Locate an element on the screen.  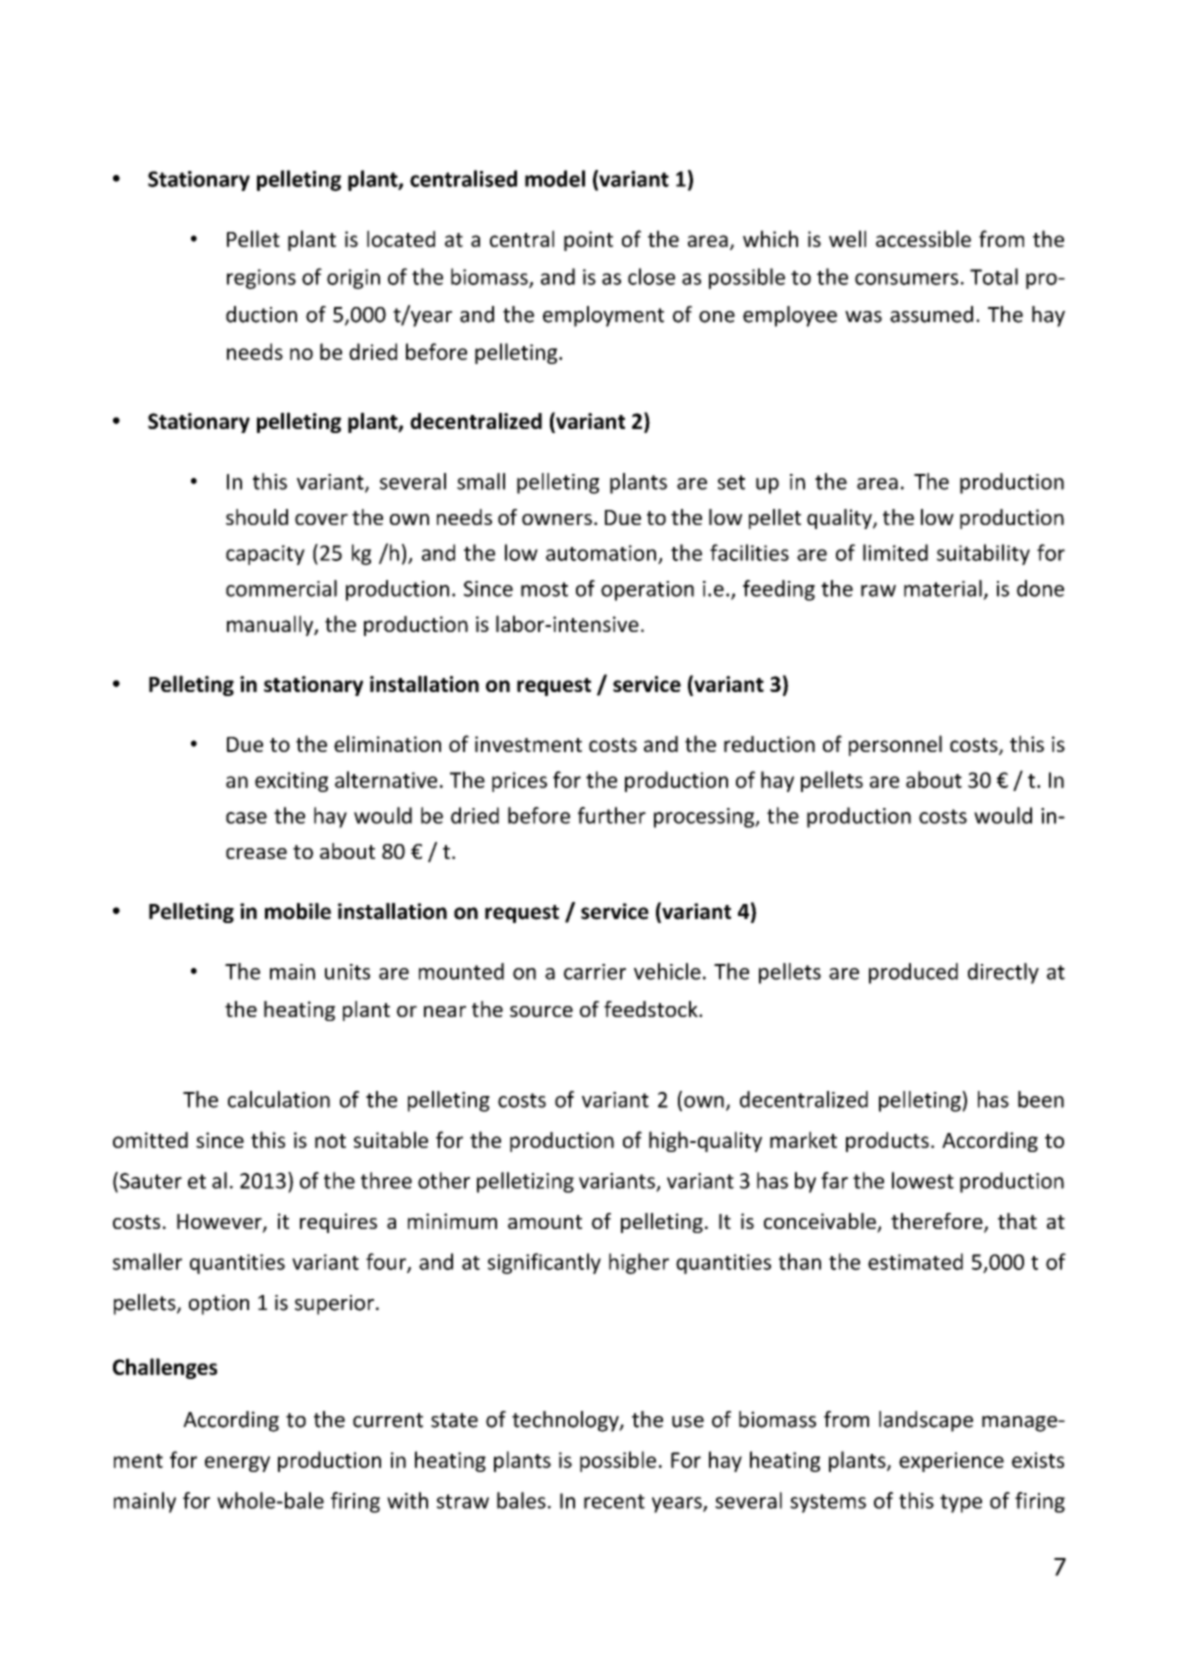
source is located at coordinates (541, 1011).
